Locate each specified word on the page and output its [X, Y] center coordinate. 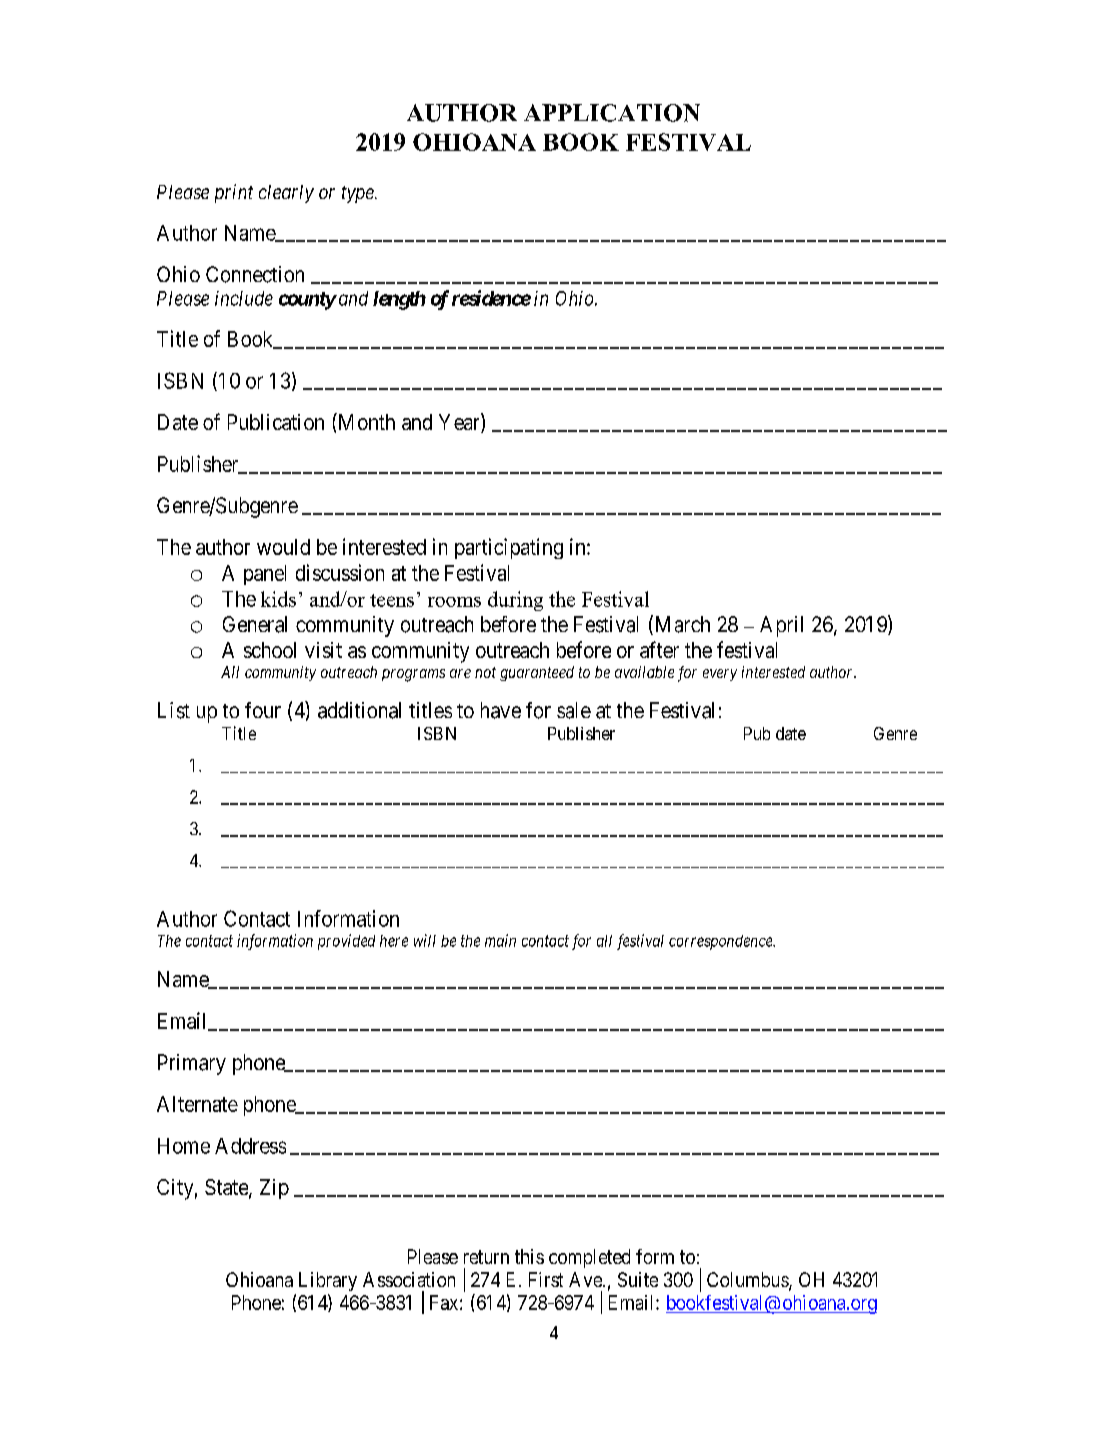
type [359, 194]
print [234, 193]
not [485, 672]
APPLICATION [612, 113]
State [227, 1188]
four [263, 710]
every [720, 675]
